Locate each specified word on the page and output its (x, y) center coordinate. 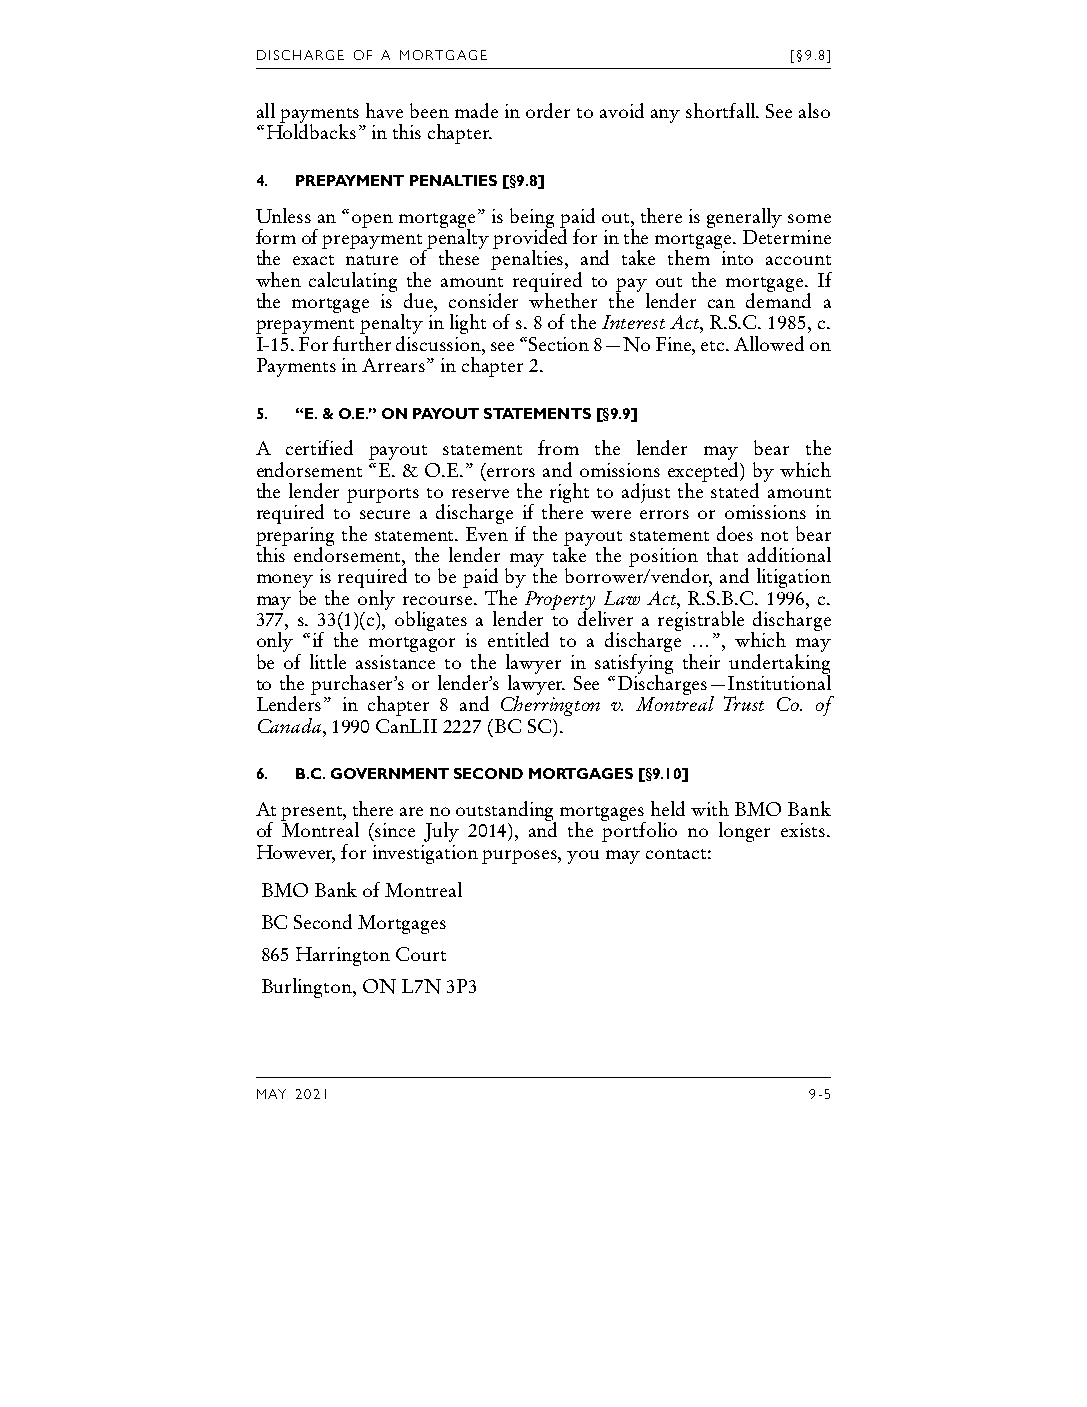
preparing (295, 537)
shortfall (722, 110)
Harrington (343, 956)
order (548, 110)
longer (744, 832)
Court (421, 954)
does (735, 533)
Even (487, 534)
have (384, 110)
